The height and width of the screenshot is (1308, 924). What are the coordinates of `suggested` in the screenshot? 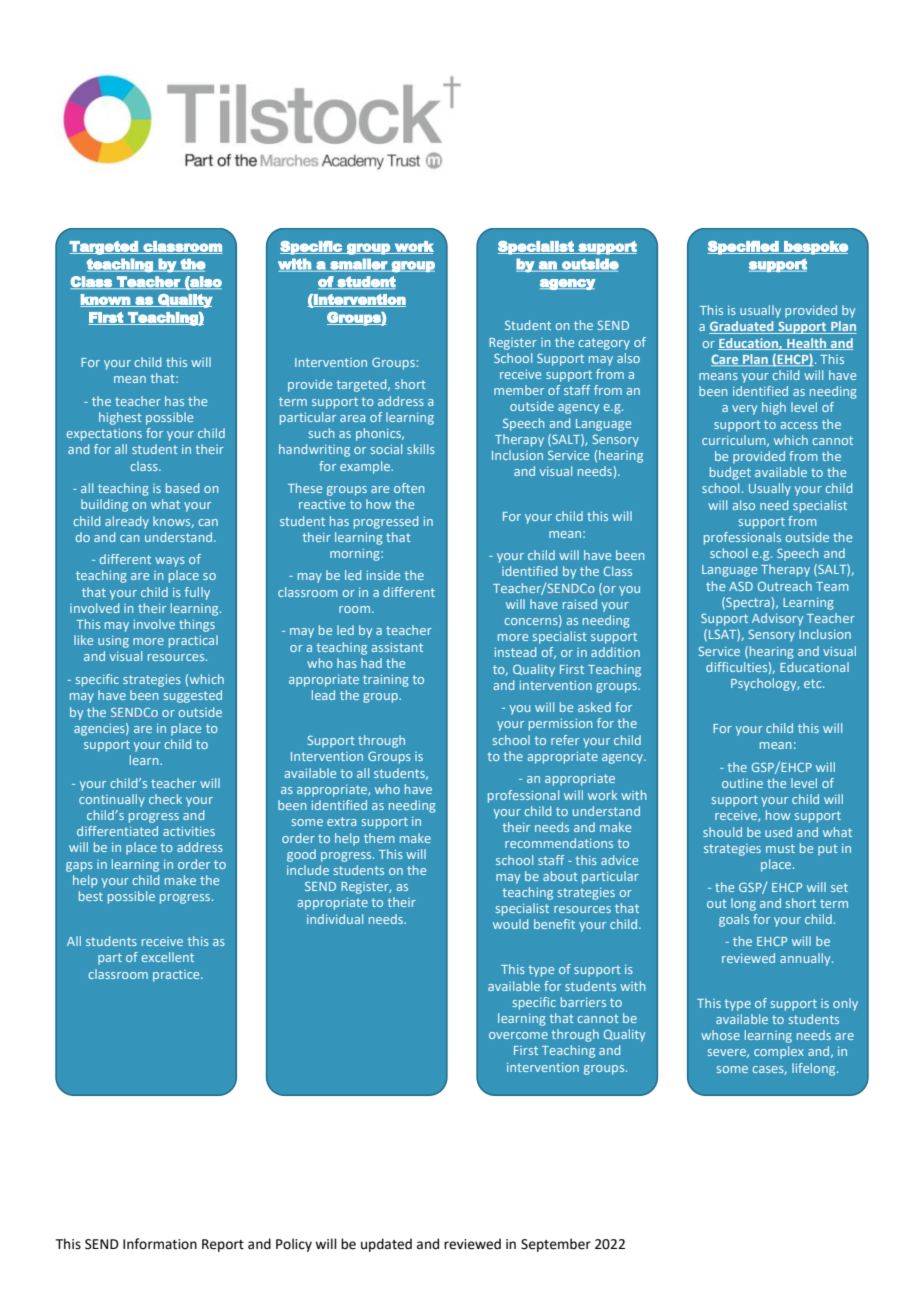 It's located at (193, 696).
